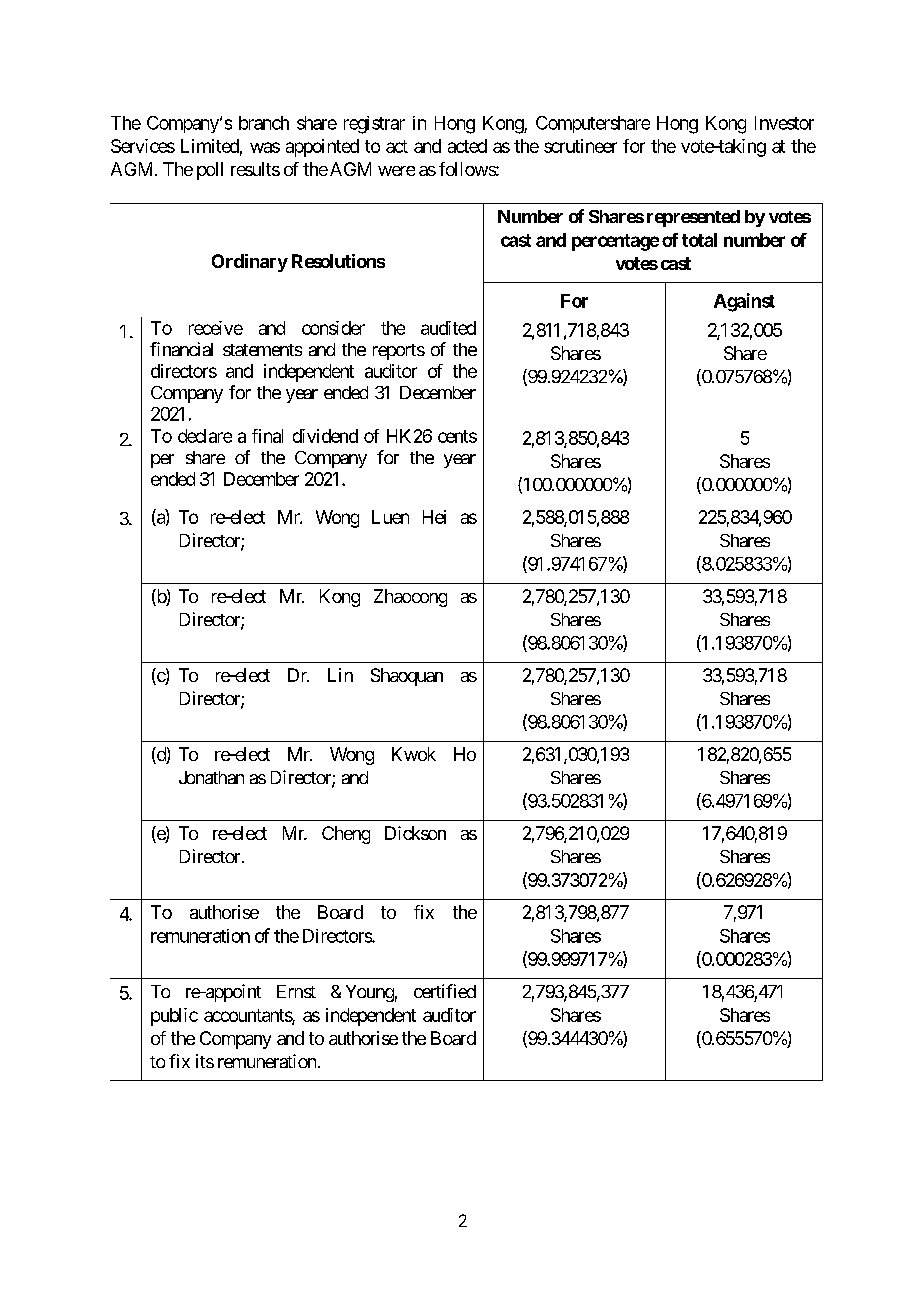 Image resolution: width=924 pixels, height=1308 pixels. Describe the element at coordinates (346, 835) in the screenshot. I see `Cheng` at that location.
